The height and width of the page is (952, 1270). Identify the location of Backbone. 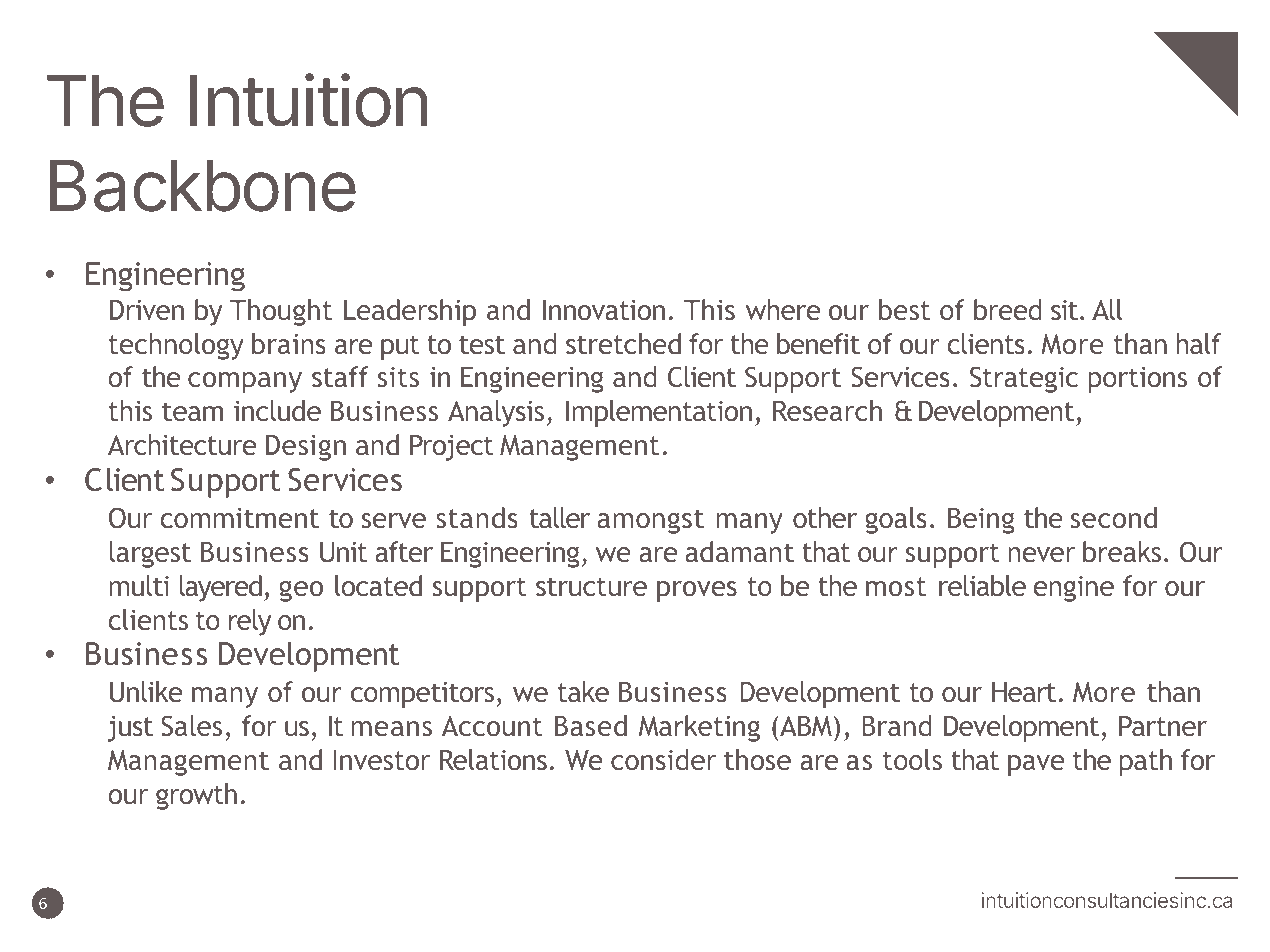
(203, 186).
